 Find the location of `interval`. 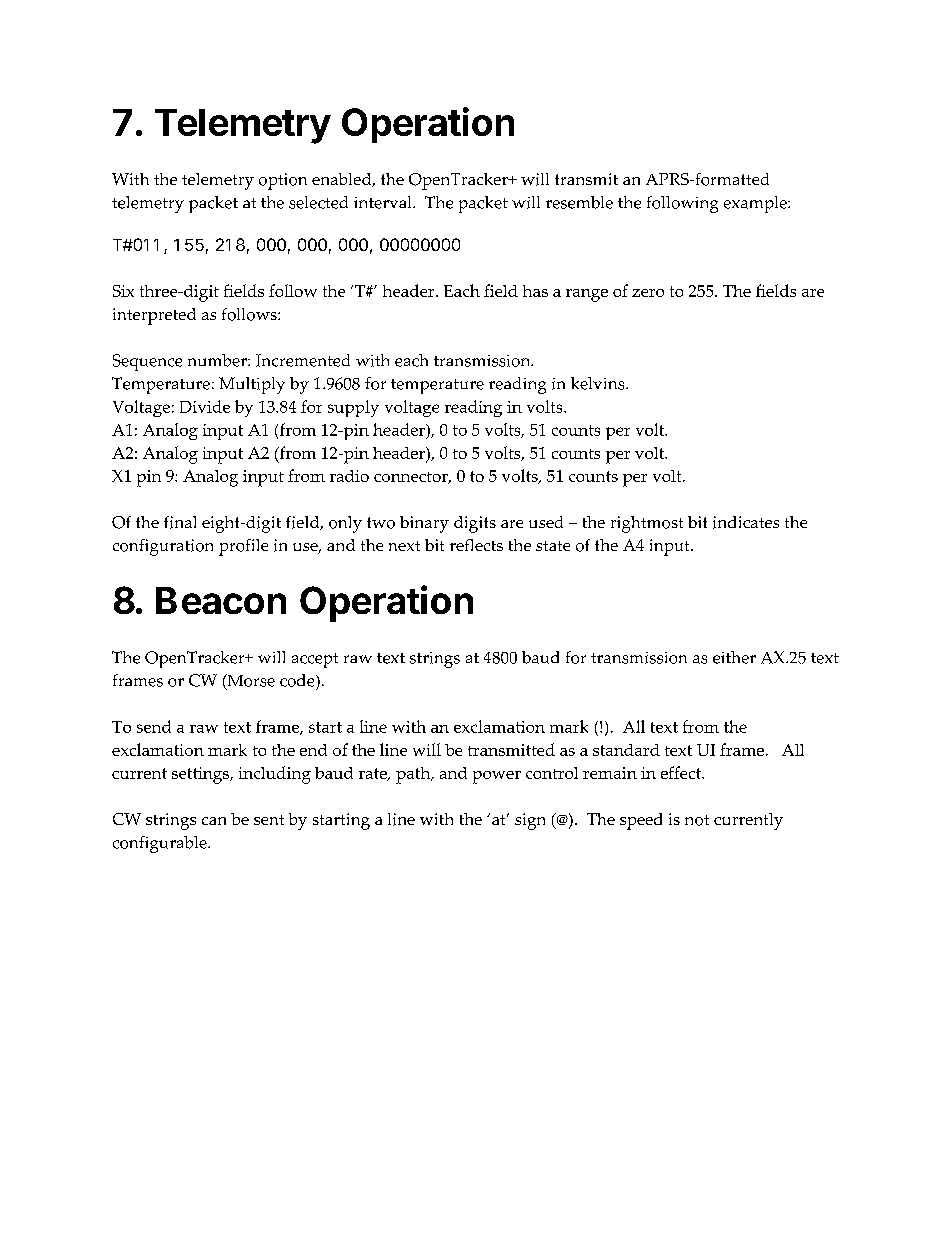

interval is located at coordinates (384, 202).
